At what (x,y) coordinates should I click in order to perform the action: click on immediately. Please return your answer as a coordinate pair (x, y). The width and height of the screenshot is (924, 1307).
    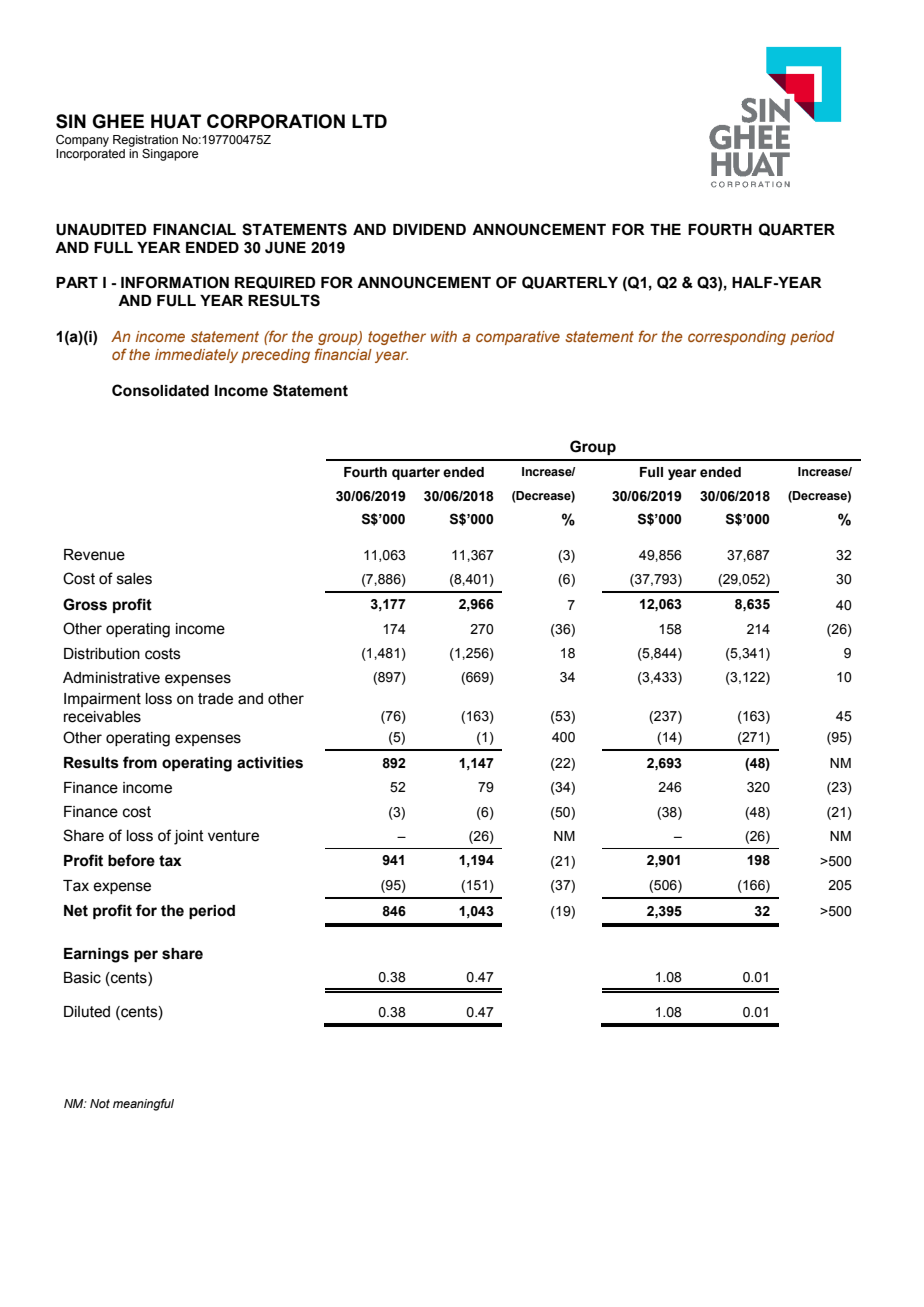
    Looking at the image, I should click on (196, 356).
